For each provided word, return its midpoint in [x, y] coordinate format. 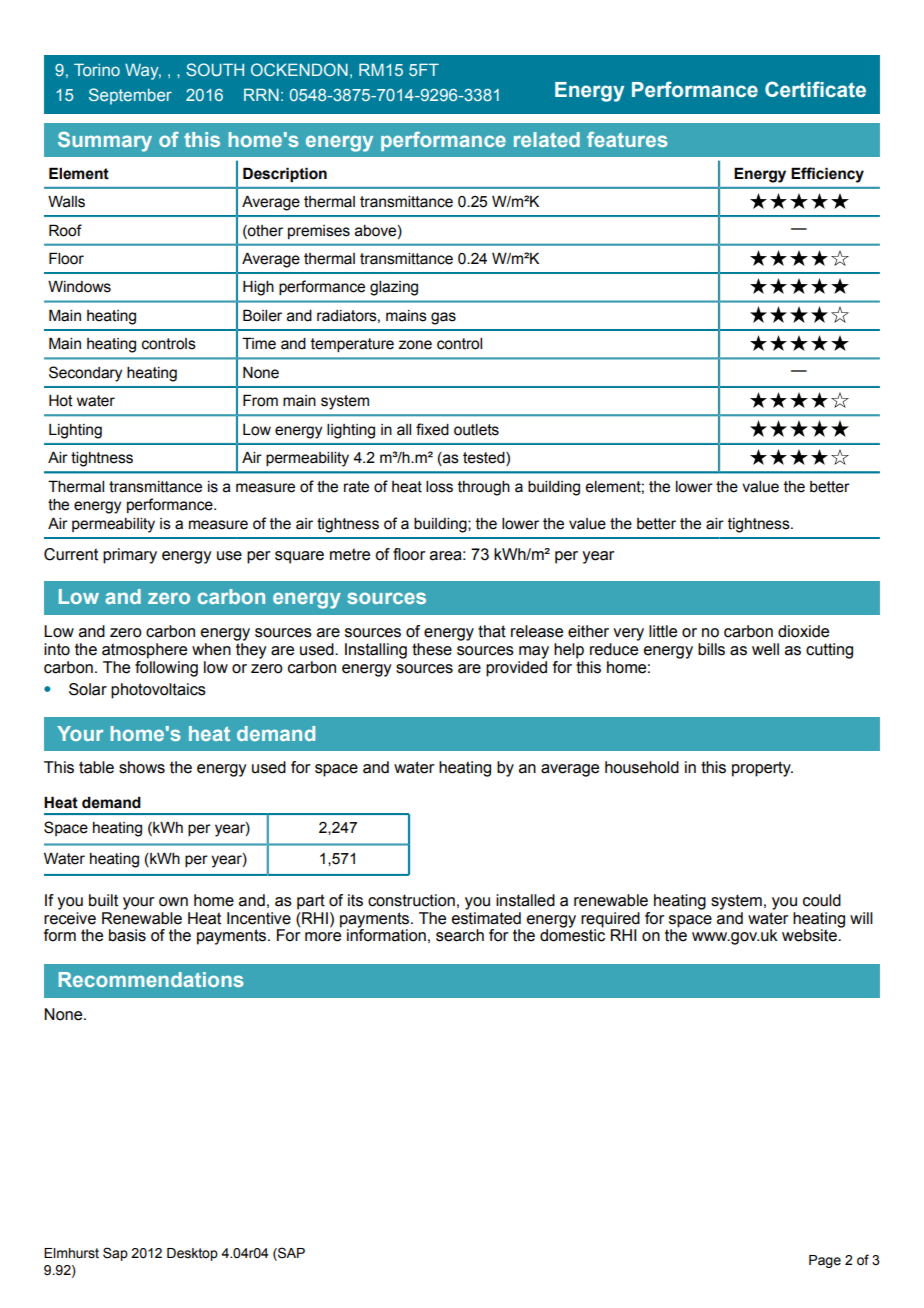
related [547, 139]
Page [825, 1261]
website [810, 935]
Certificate [815, 89]
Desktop [192, 1254]
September [130, 96]
